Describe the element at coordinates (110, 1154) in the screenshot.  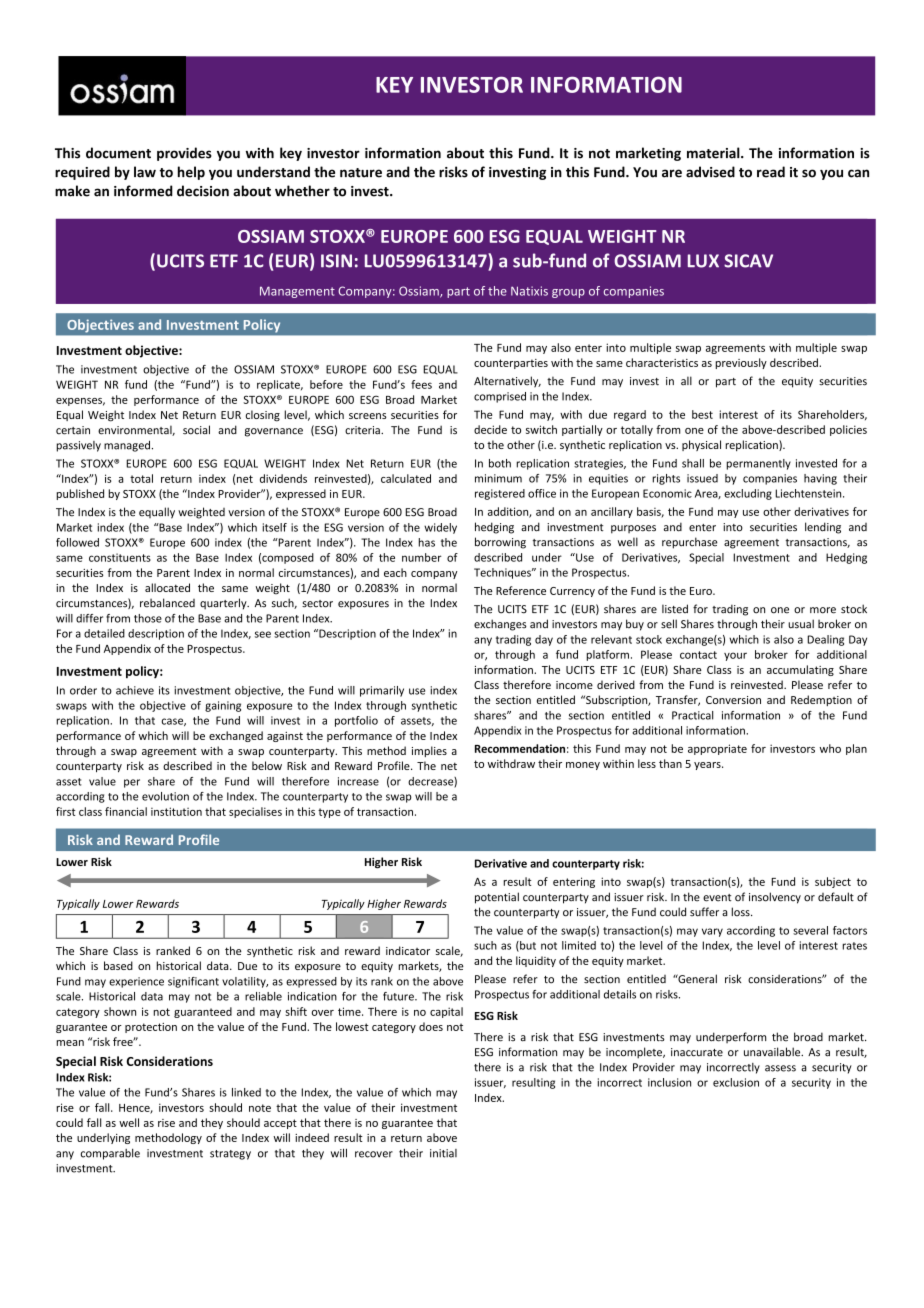
I see `comparable` at that location.
